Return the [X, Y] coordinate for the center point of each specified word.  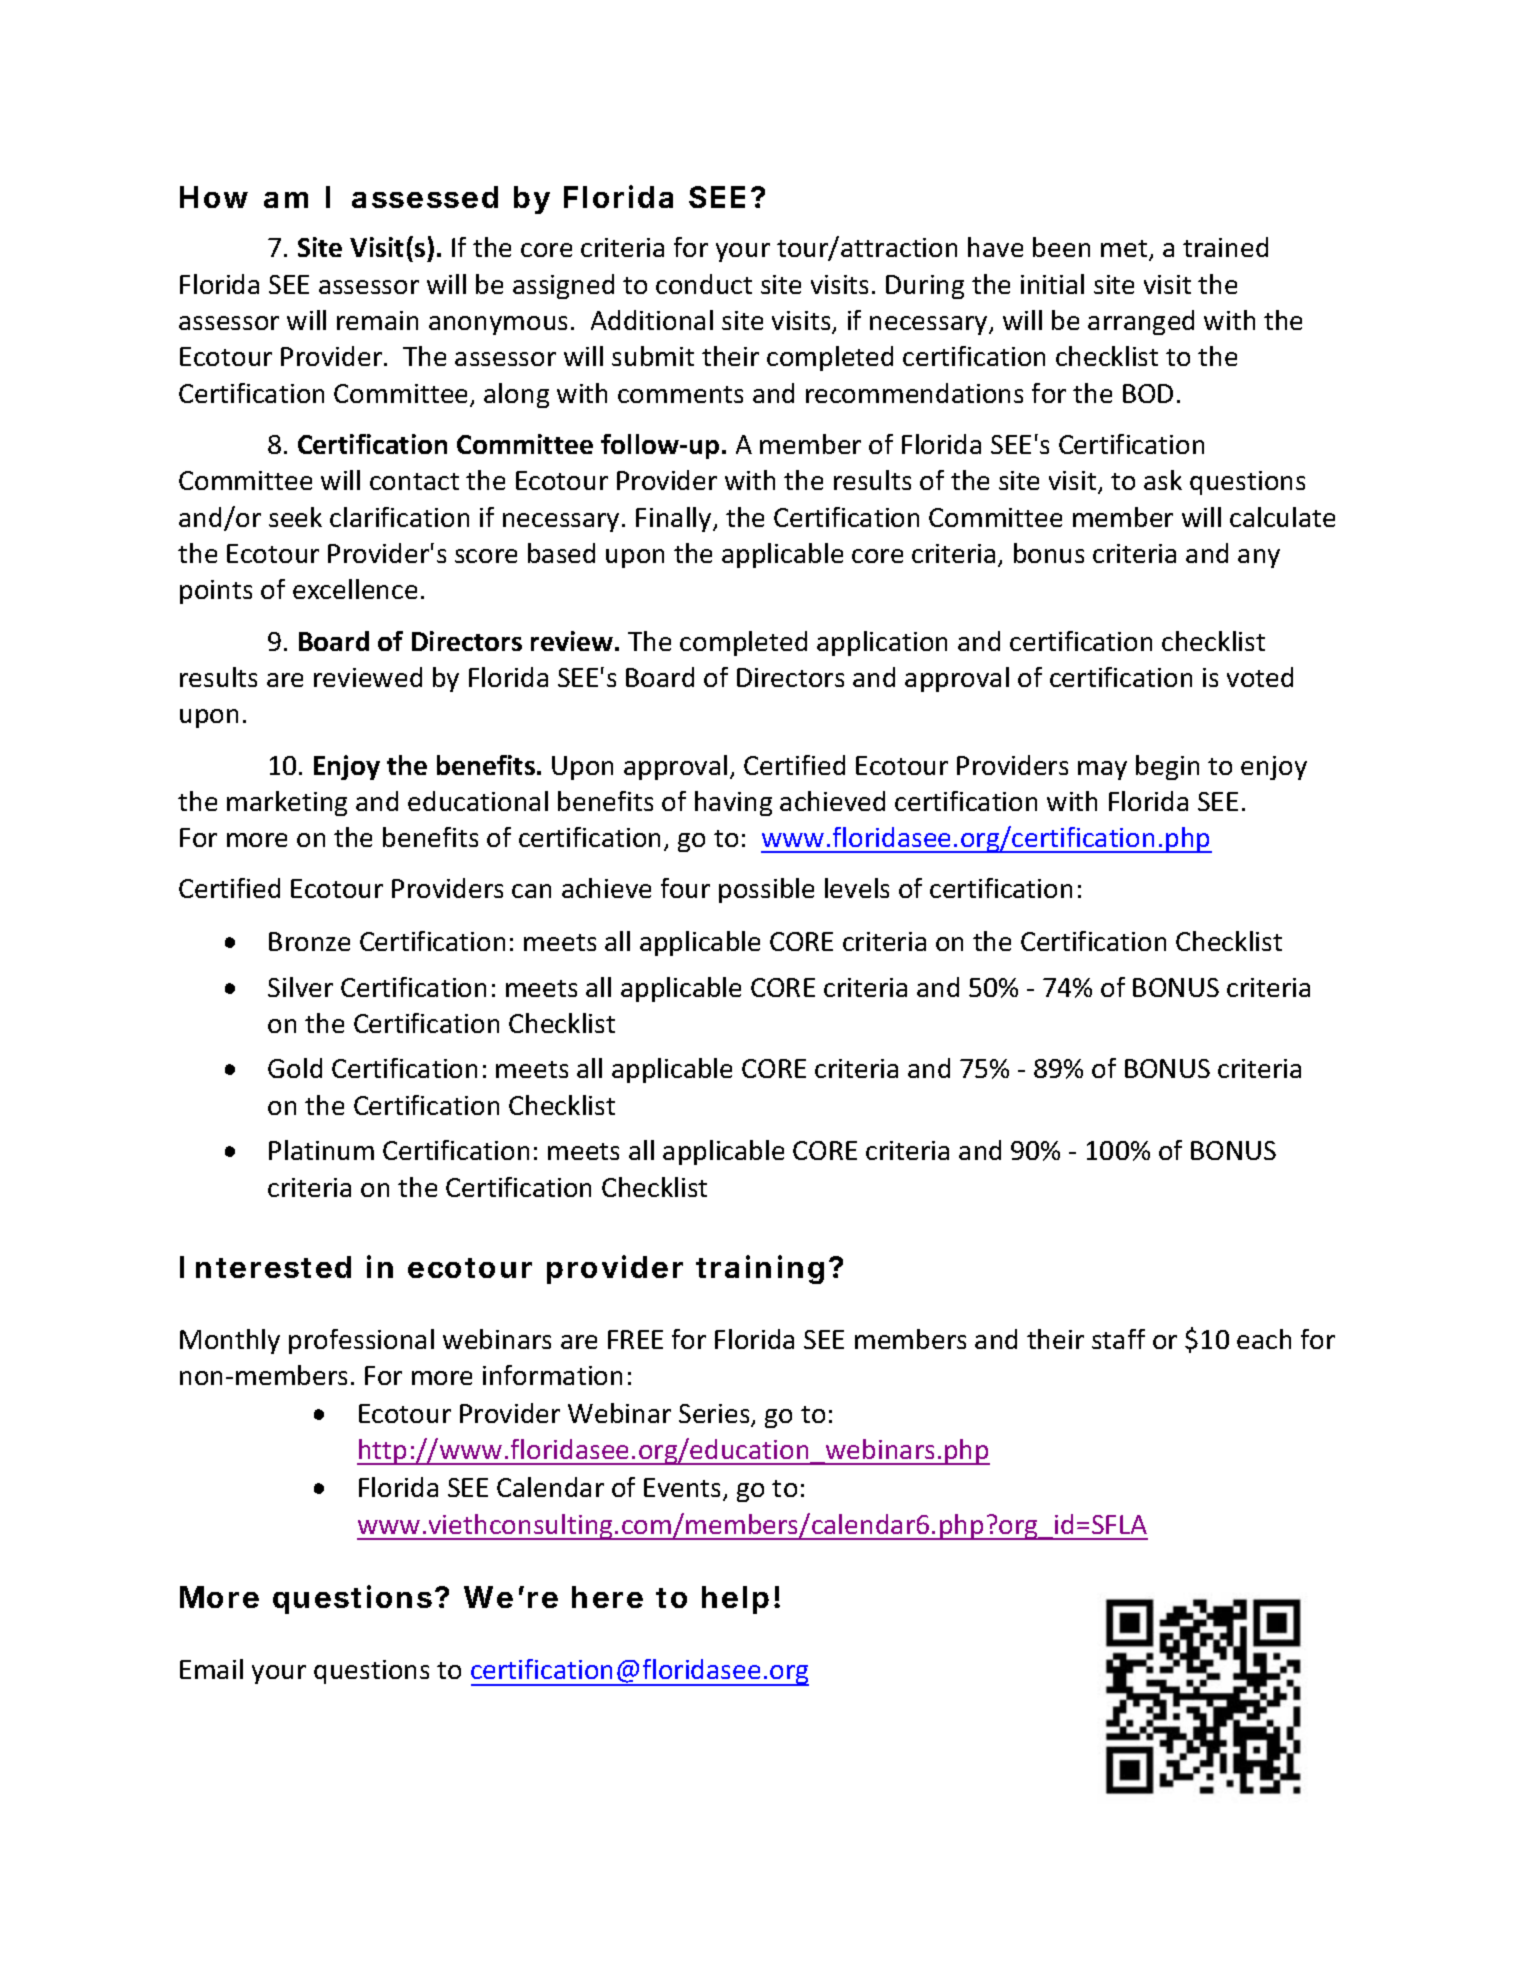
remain [377, 320]
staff [1118, 1339]
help [735, 1600]
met [1125, 250]
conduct [704, 284]
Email [211, 1669]
